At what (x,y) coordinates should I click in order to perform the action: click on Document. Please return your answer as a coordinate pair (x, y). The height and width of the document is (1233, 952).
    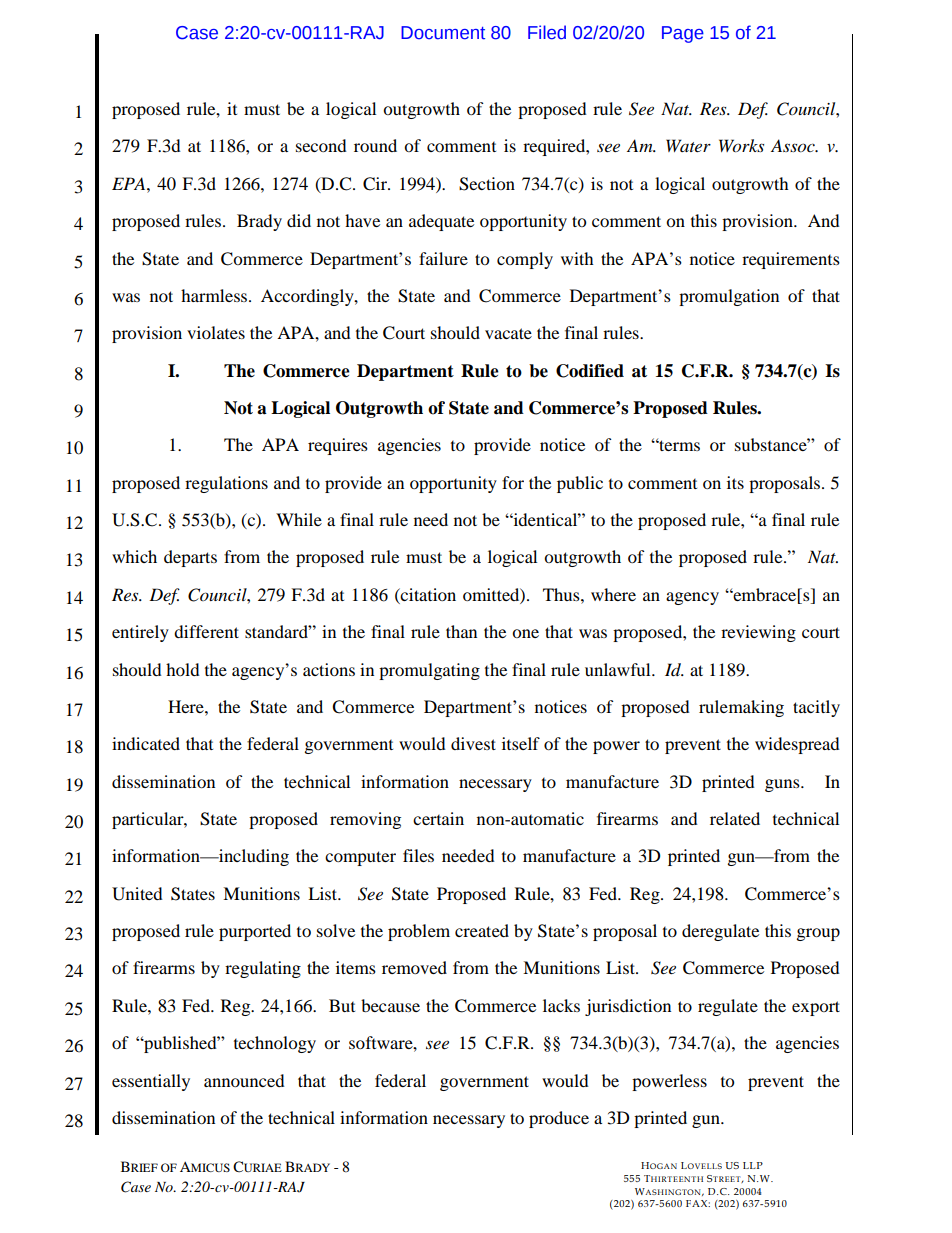
    Looking at the image, I should click on (443, 33).
